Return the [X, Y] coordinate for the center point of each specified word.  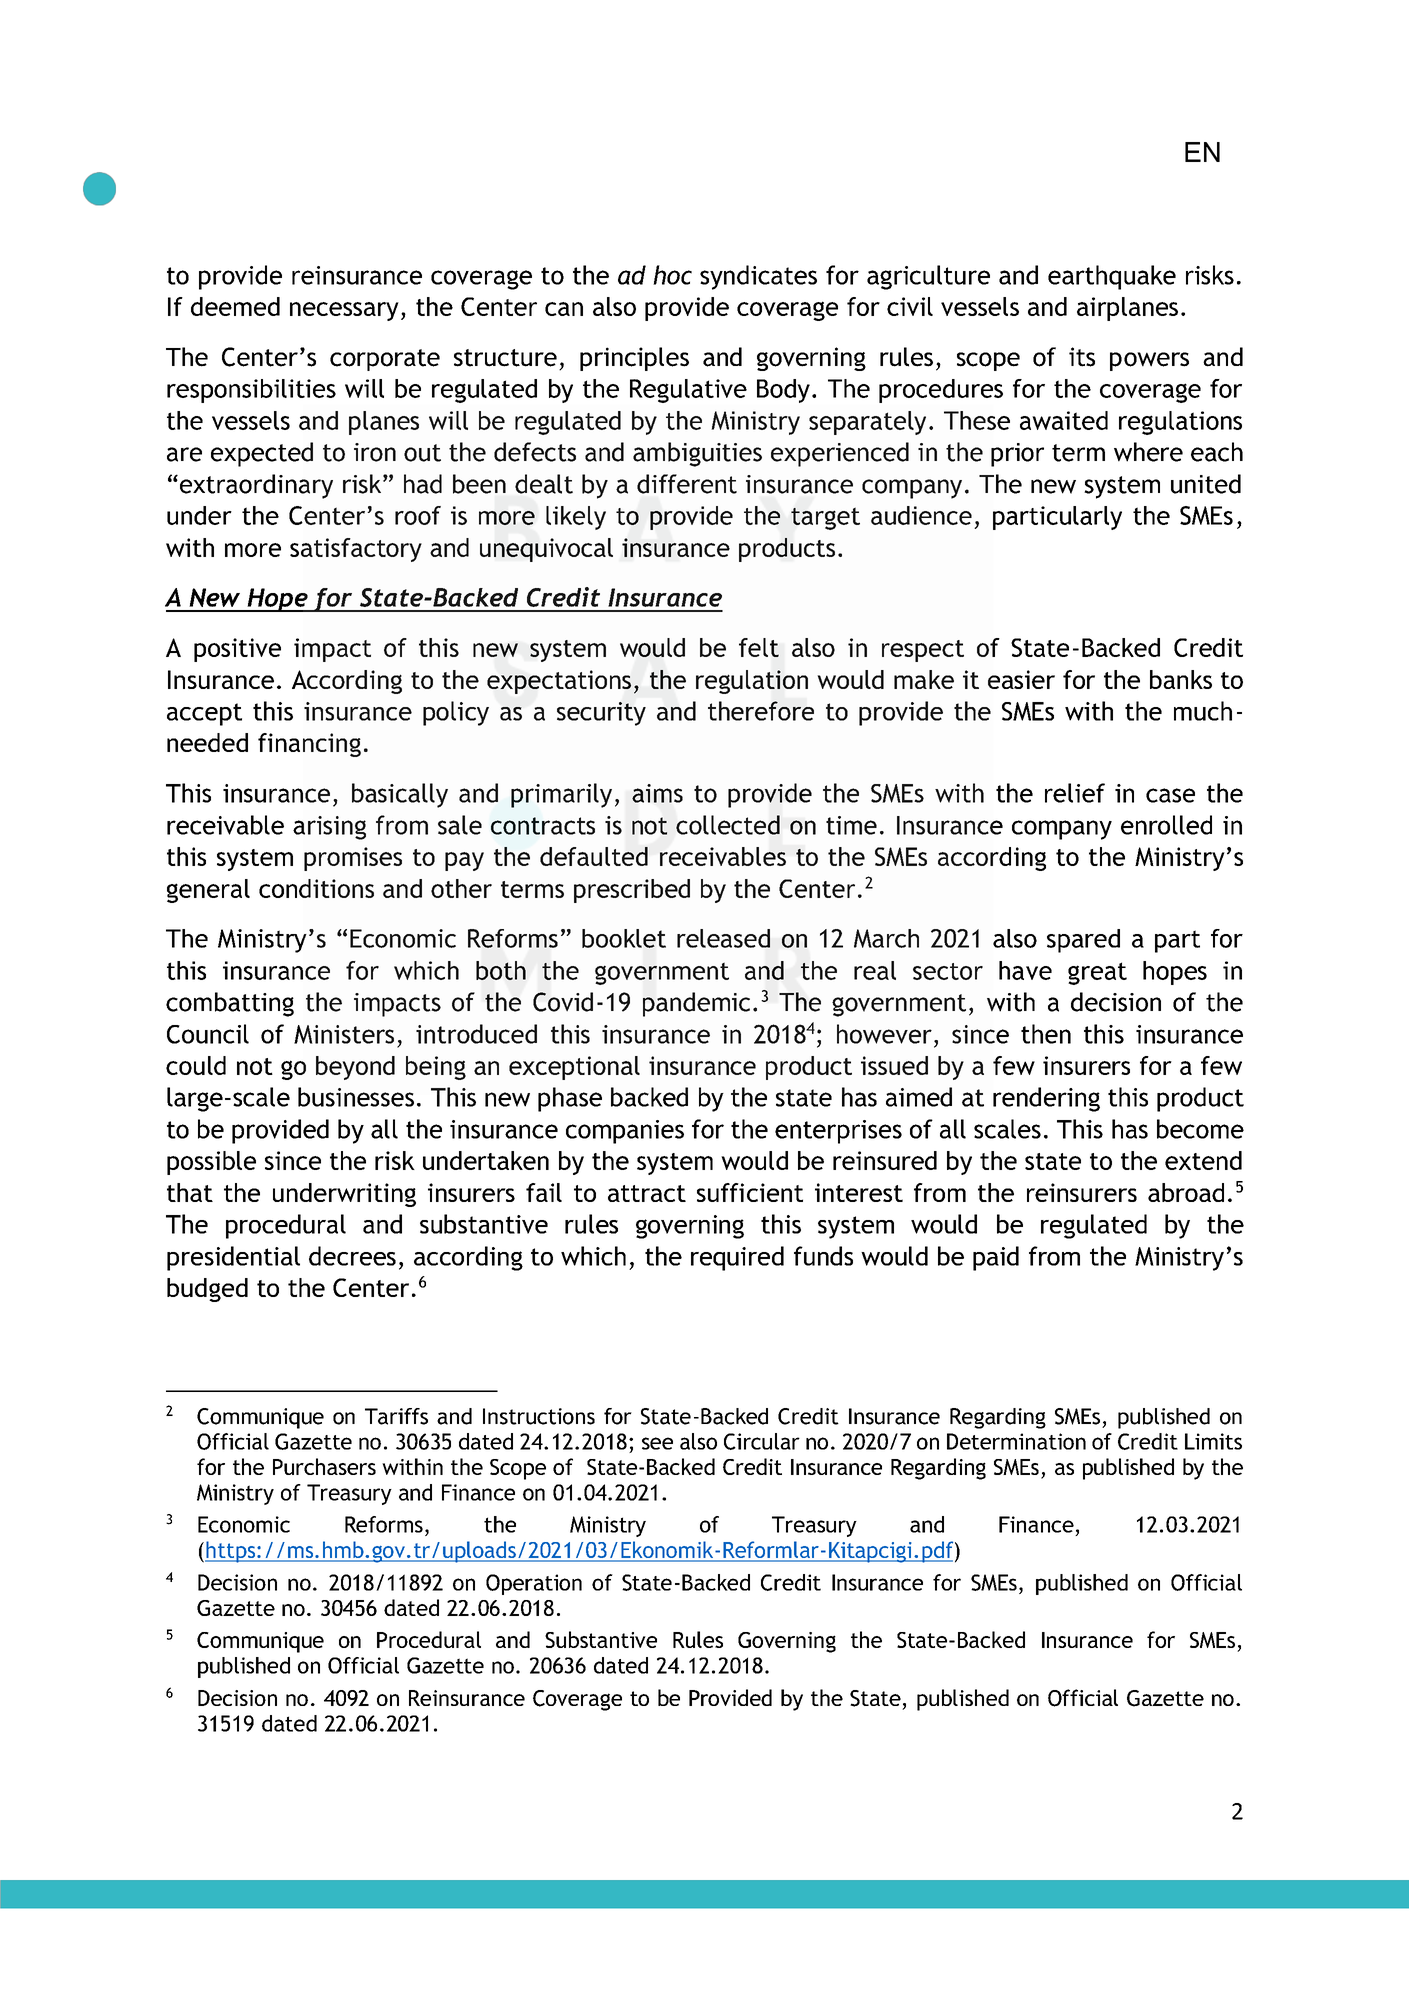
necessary [344, 311]
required [737, 1258]
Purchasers [324, 1466]
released [723, 938]
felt [759, 647]
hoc [672, 275]
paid [996, 1258]
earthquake [1112, 277]
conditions [316, 888]
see [657, 1443]
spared [1083, 941]
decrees [352, 1256]
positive [237, 650]
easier [1021, 679]
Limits [1213, 1441]
